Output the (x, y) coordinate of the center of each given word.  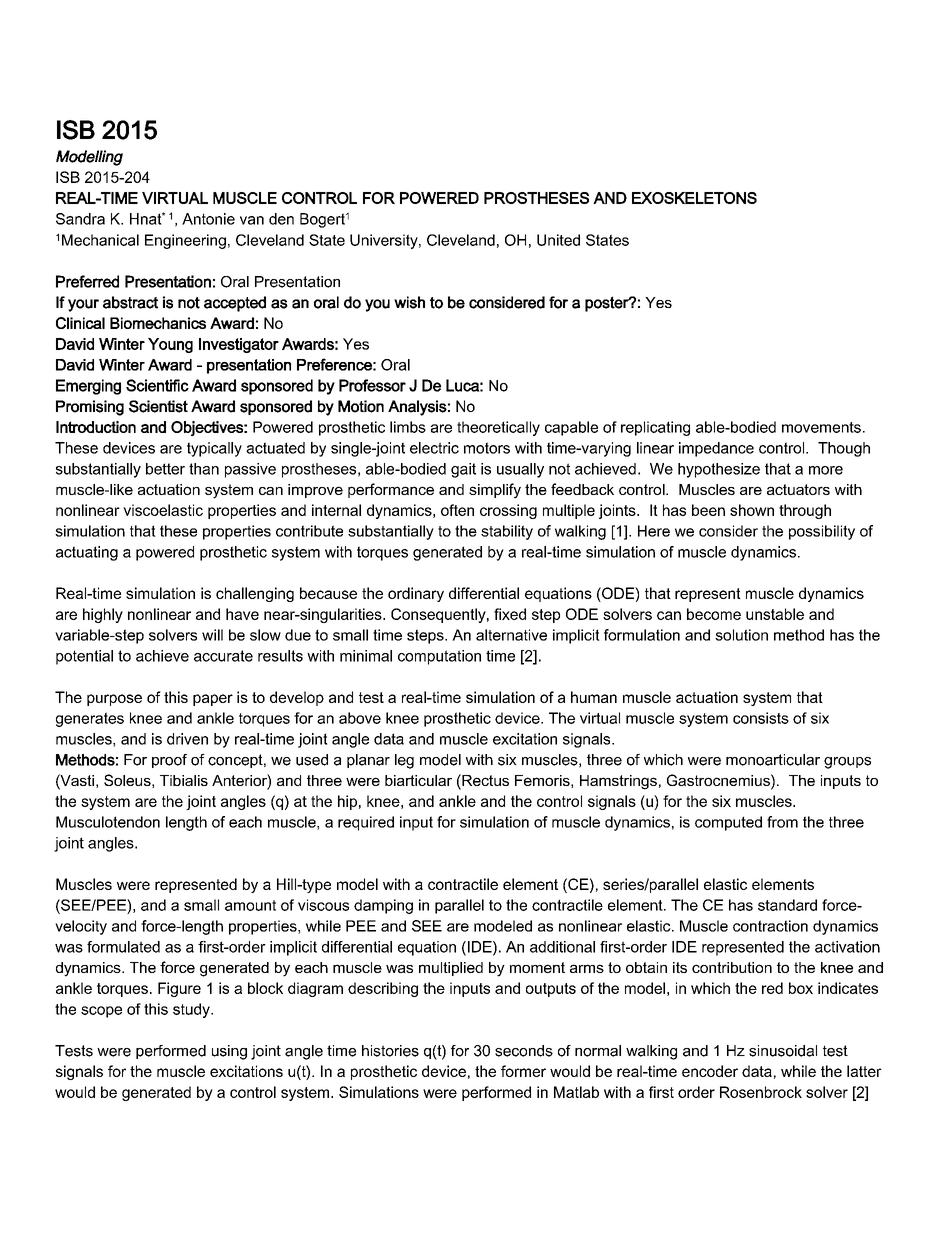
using (229, 1052)
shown (752, 510)
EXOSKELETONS (694, 198)
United (558, 240)
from (782, 822)
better (165, 469)
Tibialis (184, 780)
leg (404, 761)
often (457, 510)
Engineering (185, 241)
